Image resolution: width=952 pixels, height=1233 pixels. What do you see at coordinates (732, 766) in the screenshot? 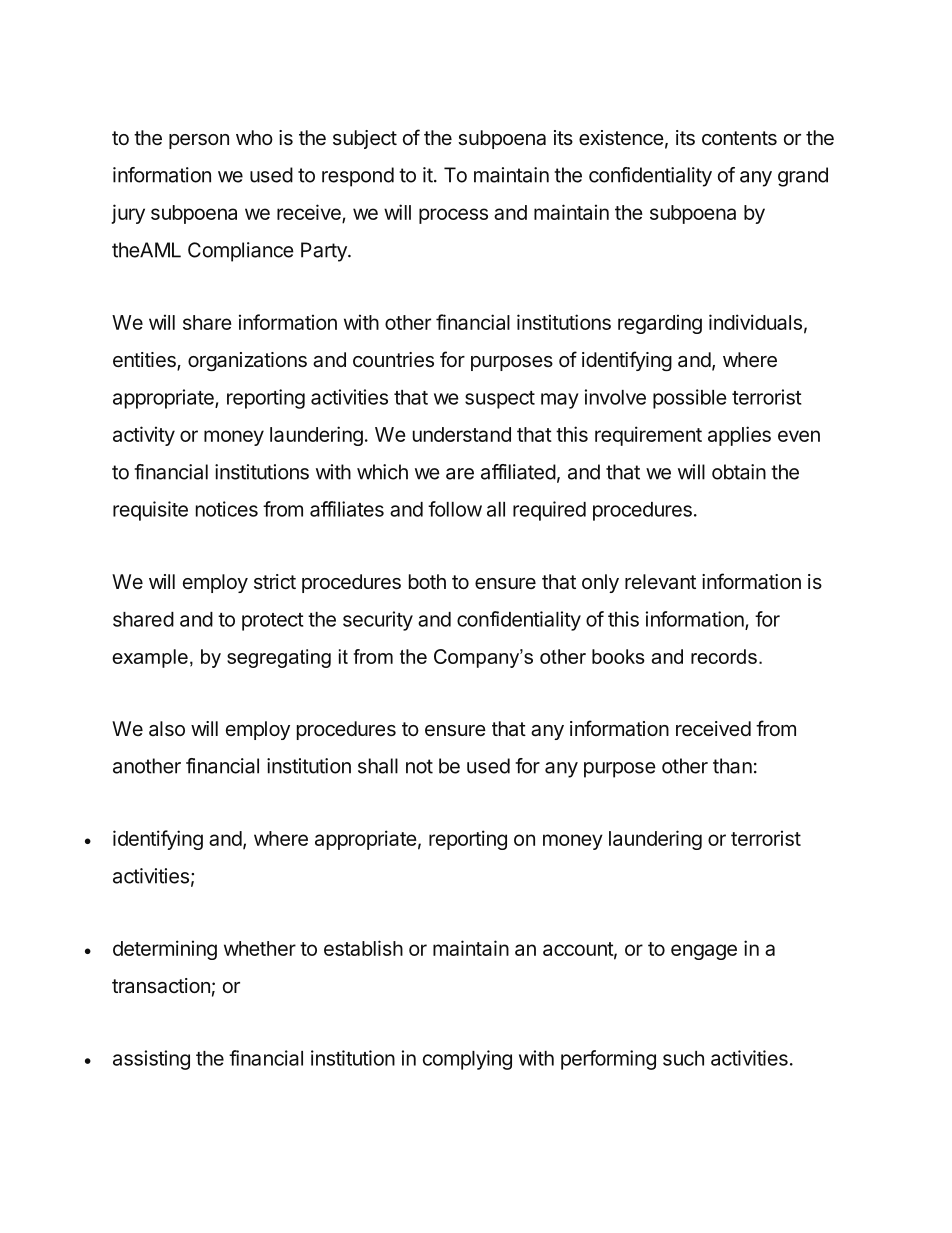
I see `than` at bounding box center [732, 766].
